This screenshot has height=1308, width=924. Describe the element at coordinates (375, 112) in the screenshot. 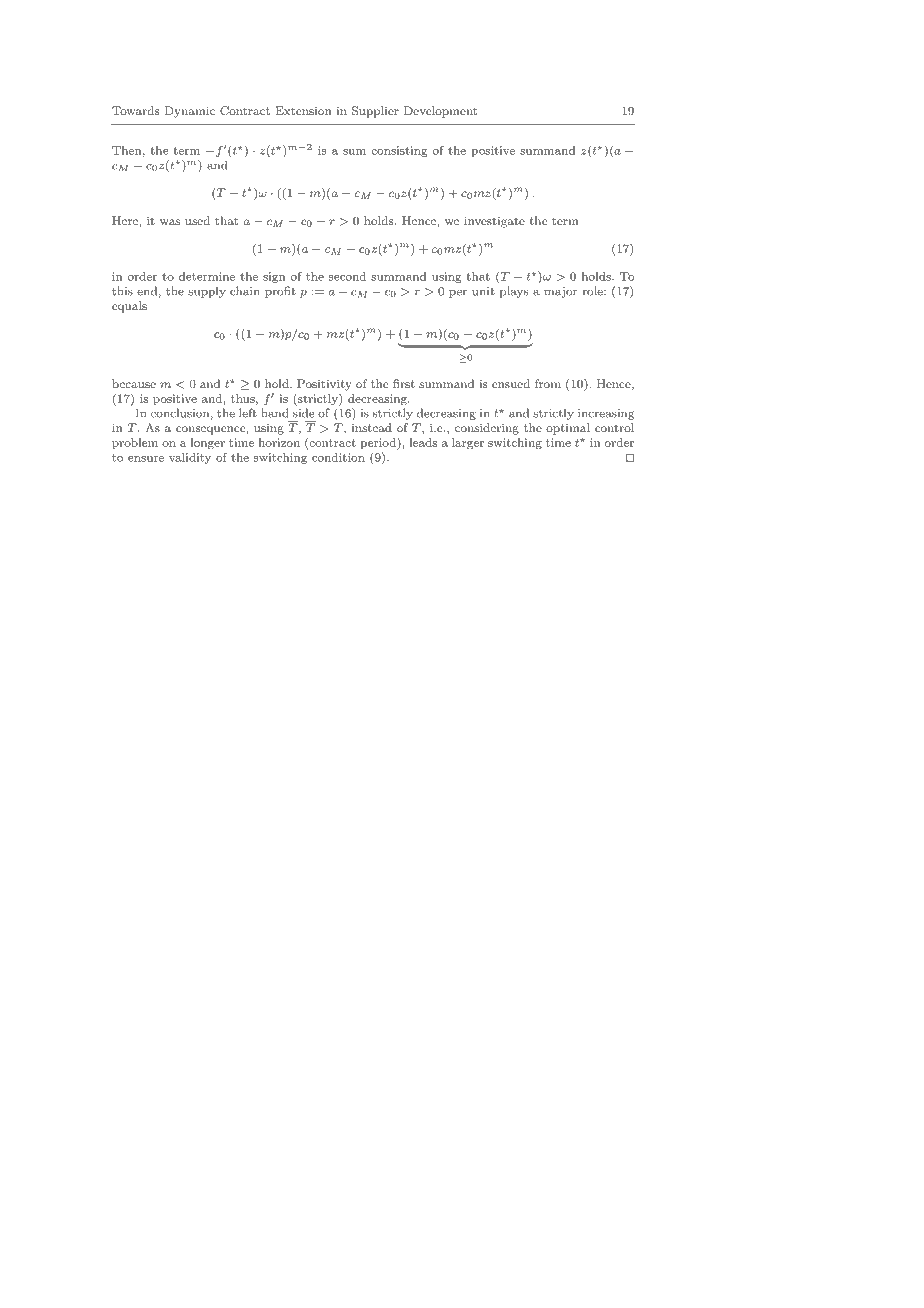

I see `Supplier` at that location.
